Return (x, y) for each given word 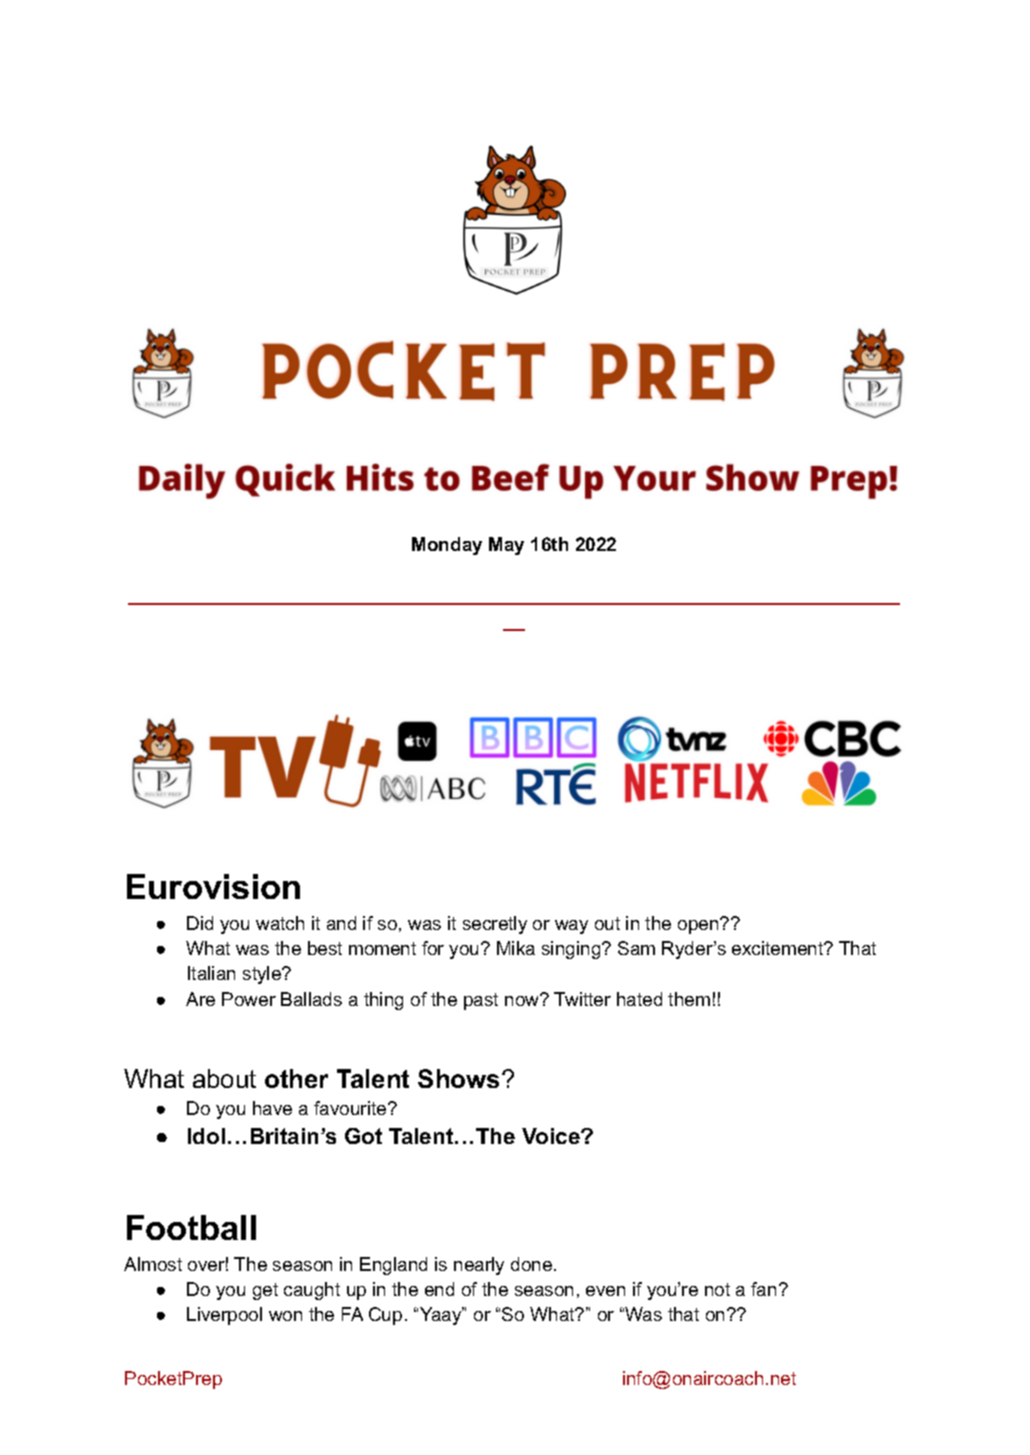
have (272, 1108)
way (571, 927)
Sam (636, 948)
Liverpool (224, 1316)
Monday (447, 546)
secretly (495, 925)
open (699, 926)
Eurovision (213, 886)
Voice (552, 1136)
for (433, 948)
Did (200, 923)
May (506, 546)
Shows (458, 1078)
